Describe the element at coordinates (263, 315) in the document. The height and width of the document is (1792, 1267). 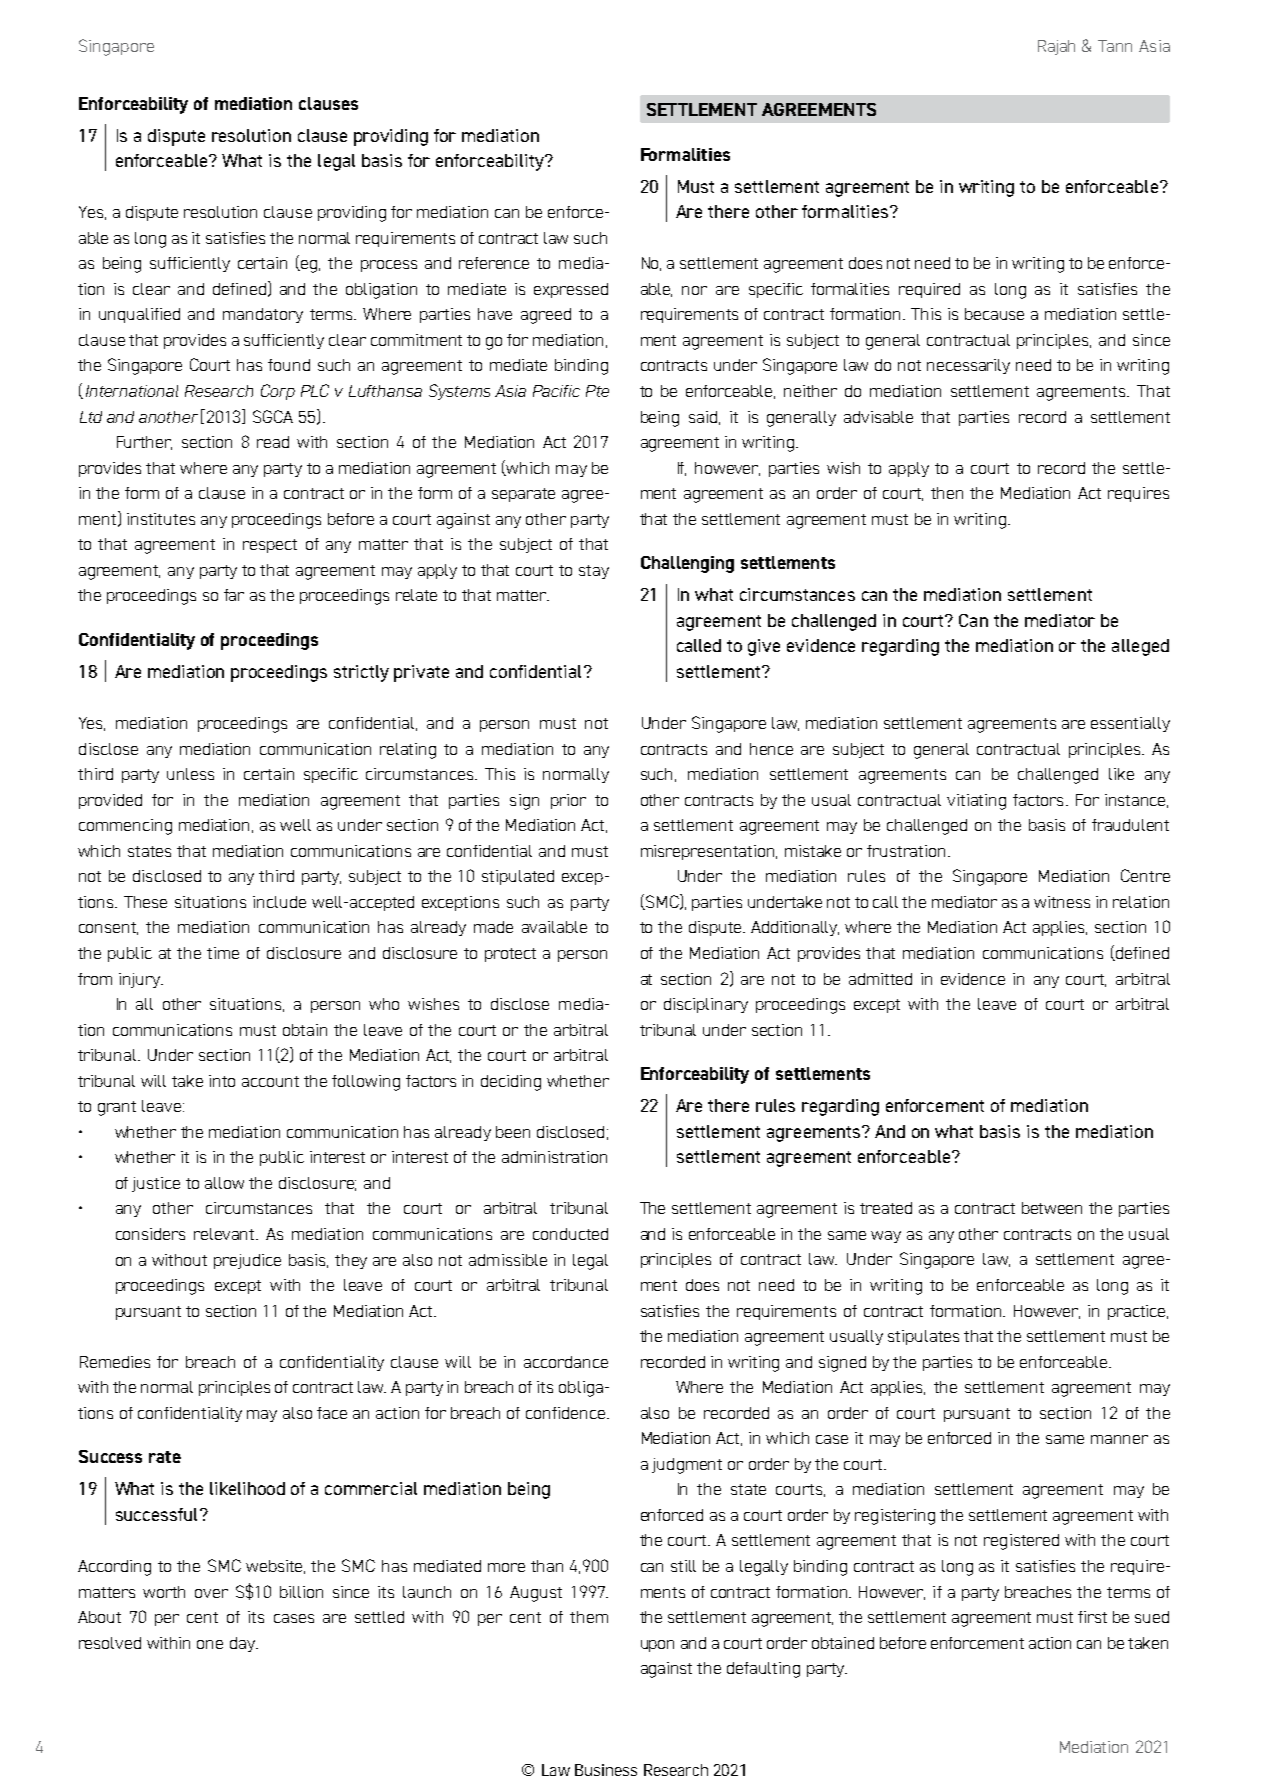
I see `mandatory` at that location.
